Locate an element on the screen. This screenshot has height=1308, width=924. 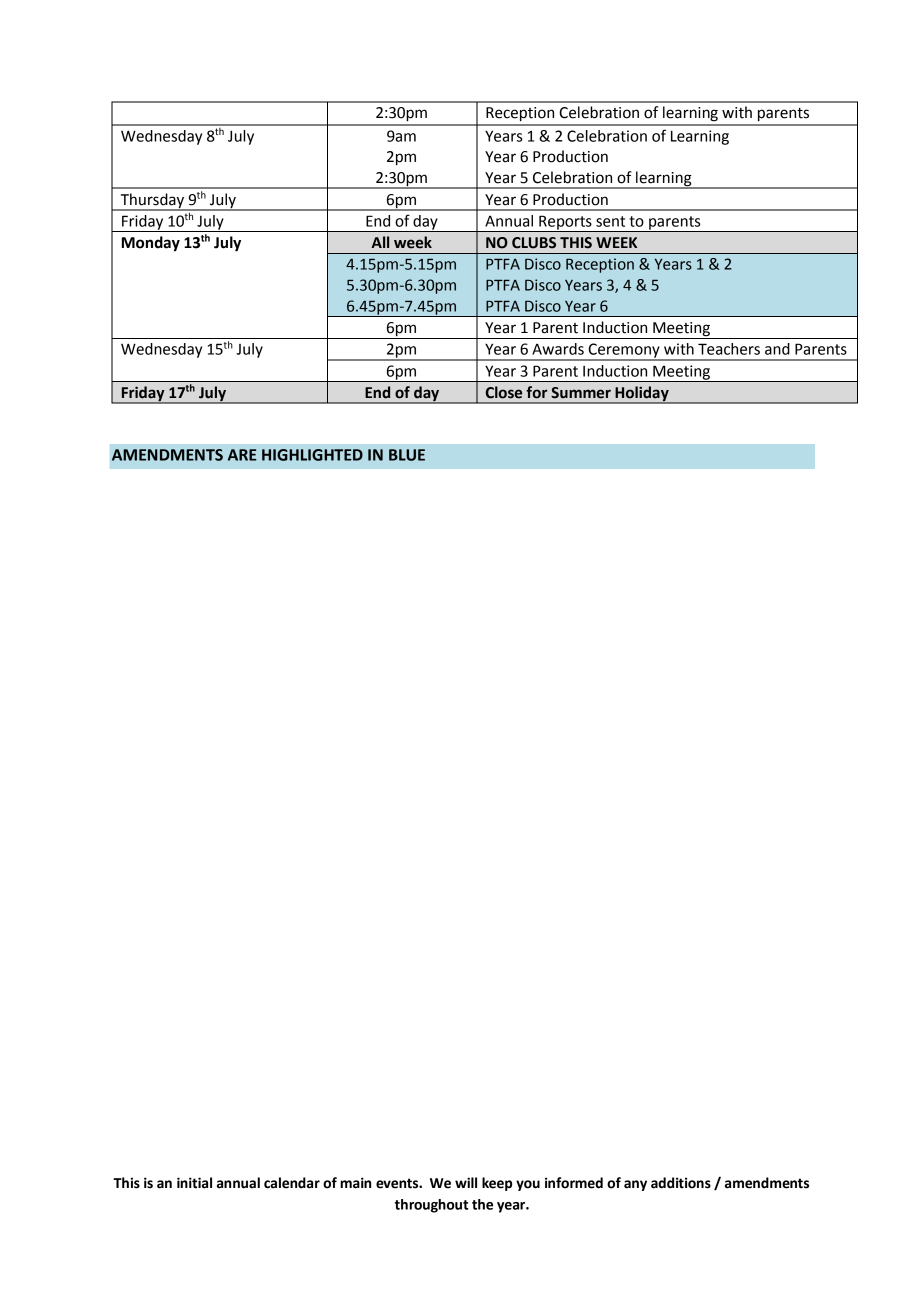
CLUBS is located at coordinates (534, 243).
